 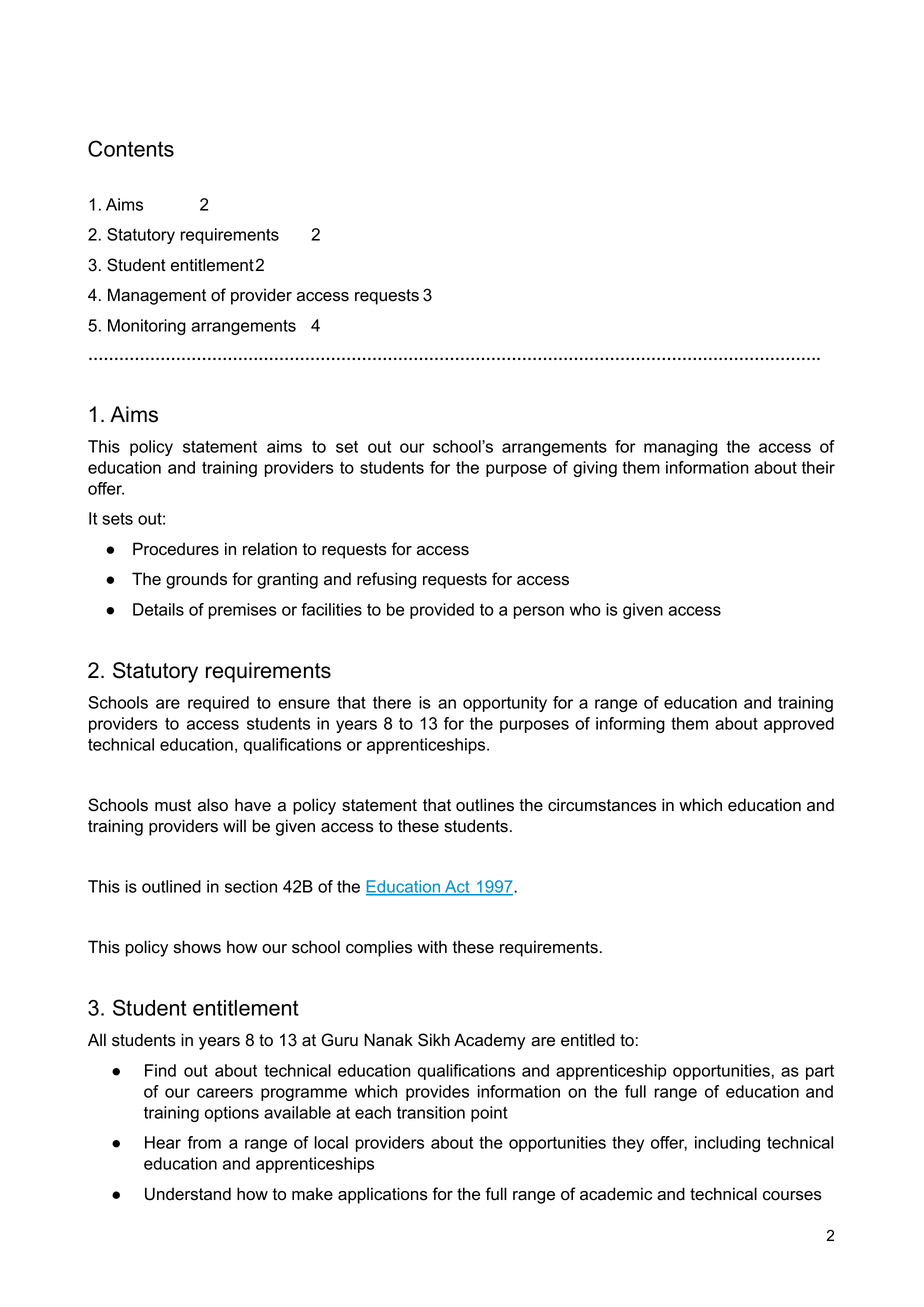 I want to click on from, so click(x=204, y=1142).
